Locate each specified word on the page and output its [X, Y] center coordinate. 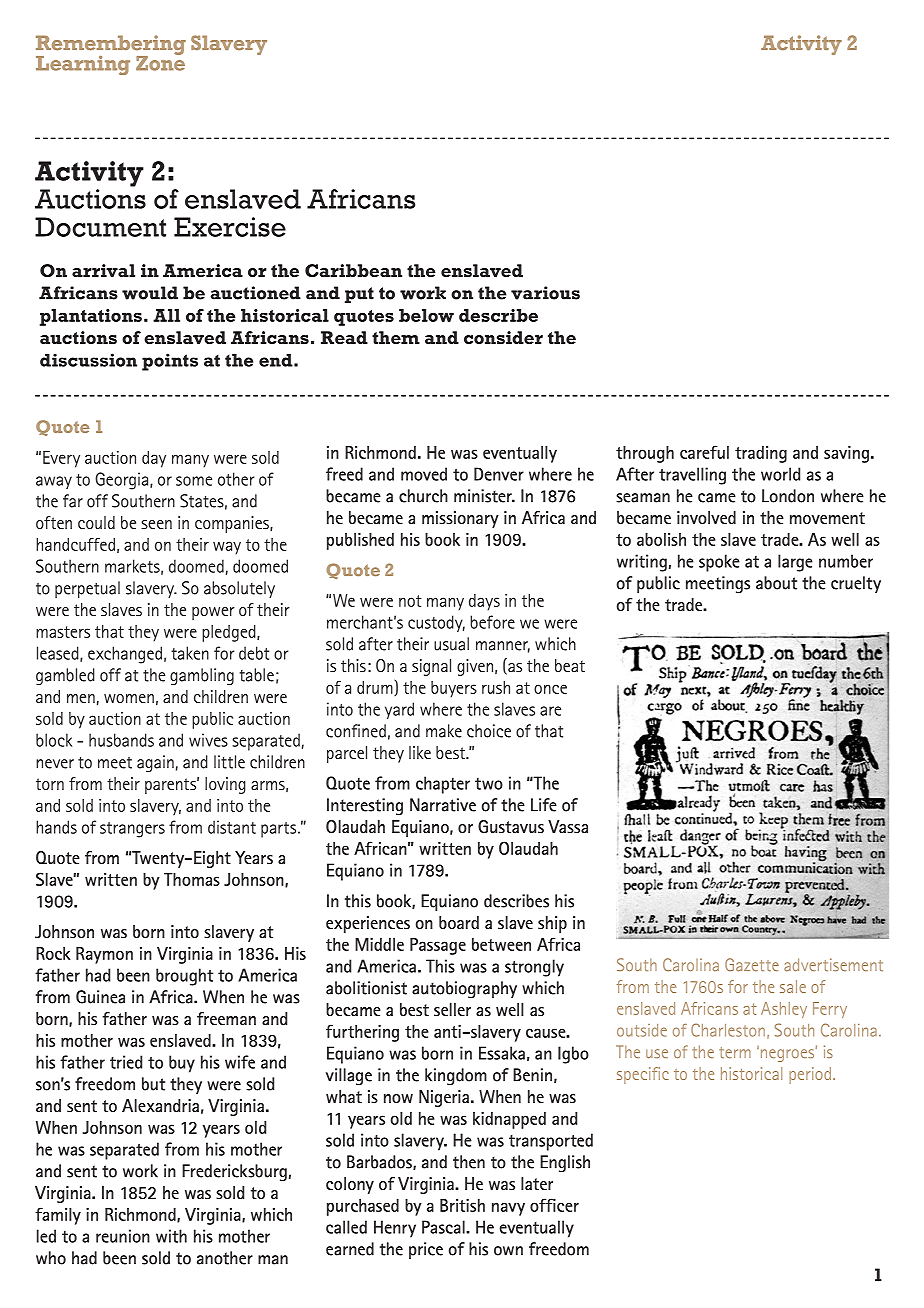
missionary [460, 519]
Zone [160, 62]
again [155, 763]
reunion [123, 1236]
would [150, 293]
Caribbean [353, 270]
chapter [443, 785]
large [795, 563]
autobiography [464, 989]
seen [156, 524]
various [545, 293]
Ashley [784, 1010]
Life [544, 805]
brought [185, 977]
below [426, 315]
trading [761, 454]
